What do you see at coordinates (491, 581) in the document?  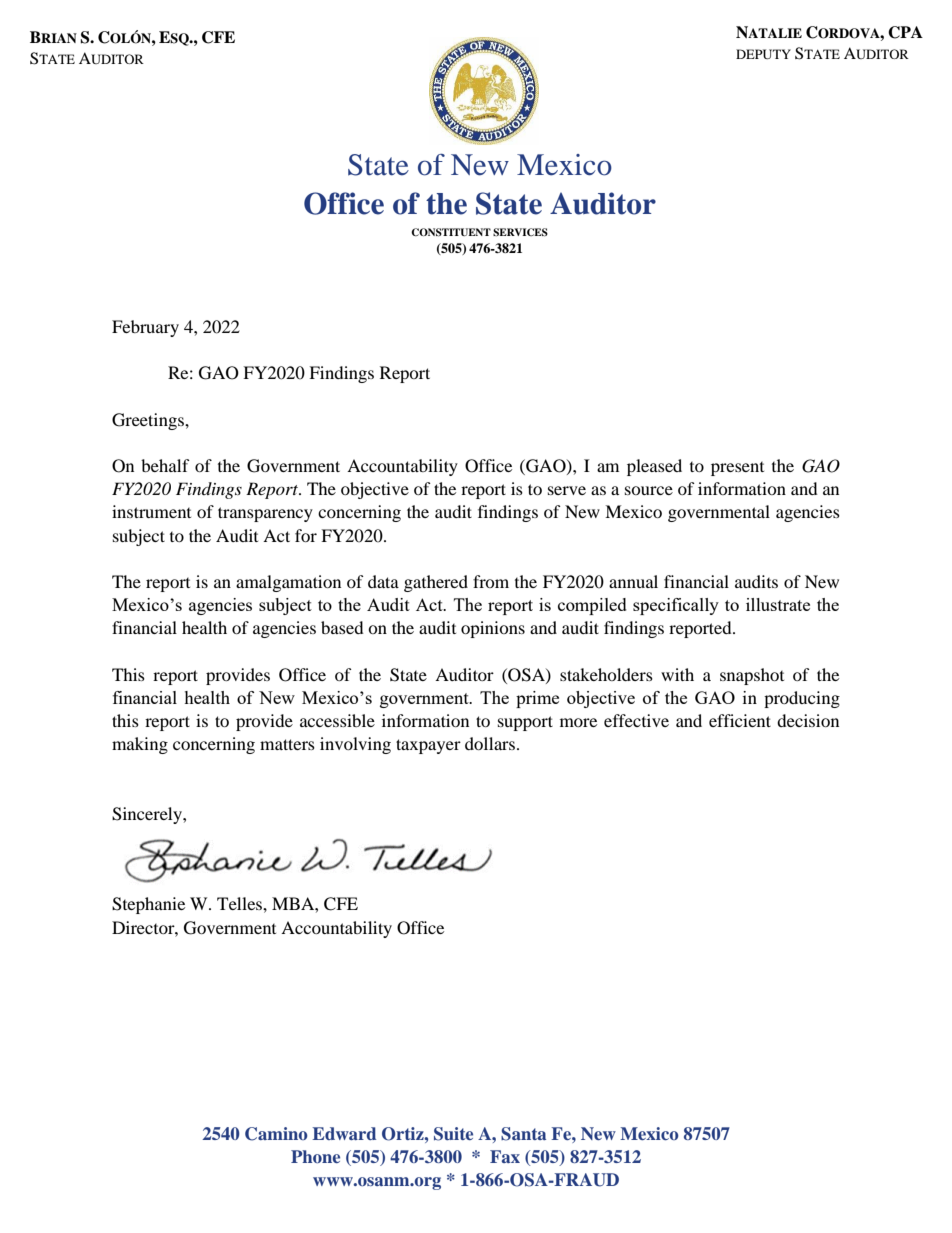 I see `from` at bounding box center [491, 581].
